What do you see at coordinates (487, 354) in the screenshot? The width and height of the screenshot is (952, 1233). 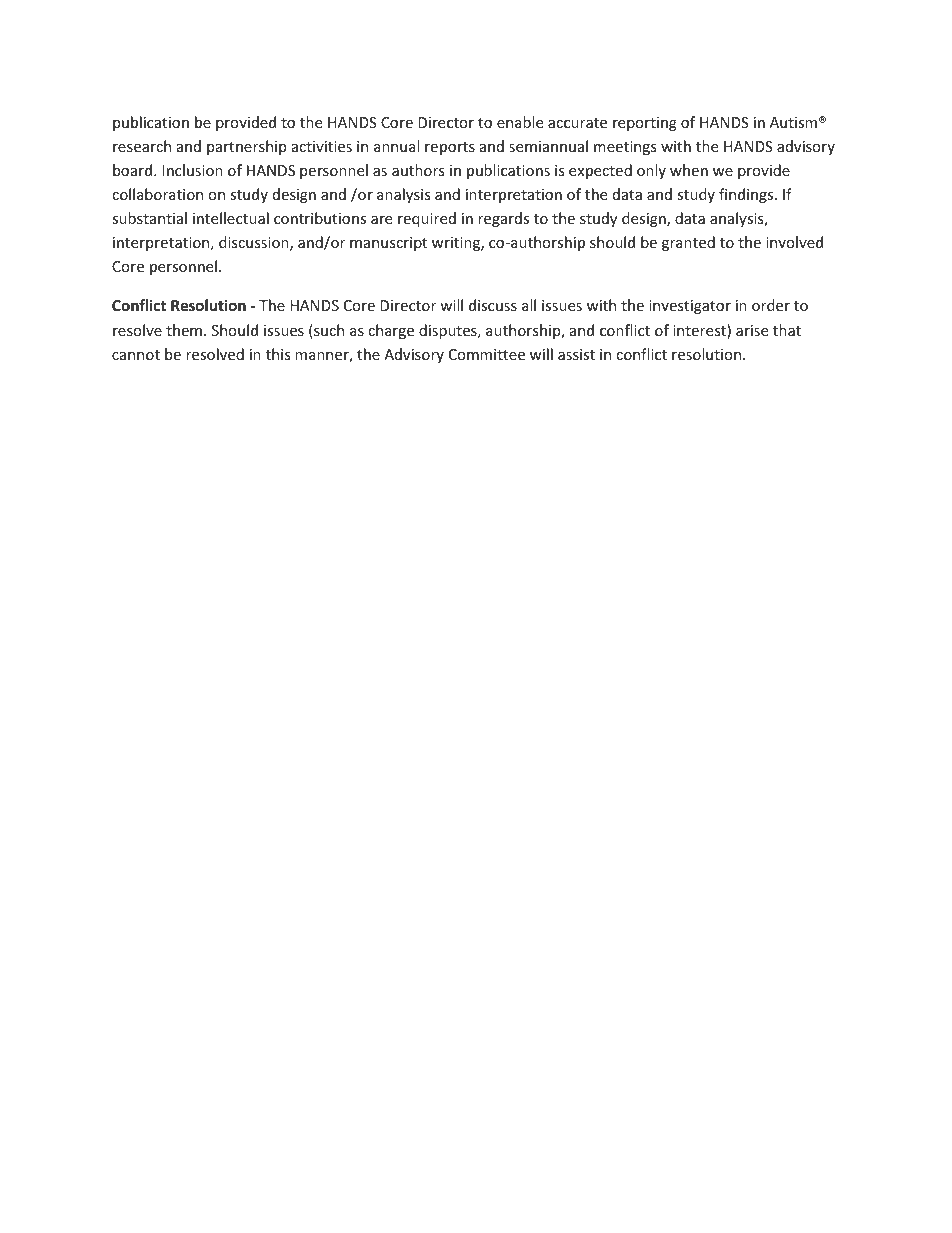 I see `Committee` at bounding box center [487, 354].
